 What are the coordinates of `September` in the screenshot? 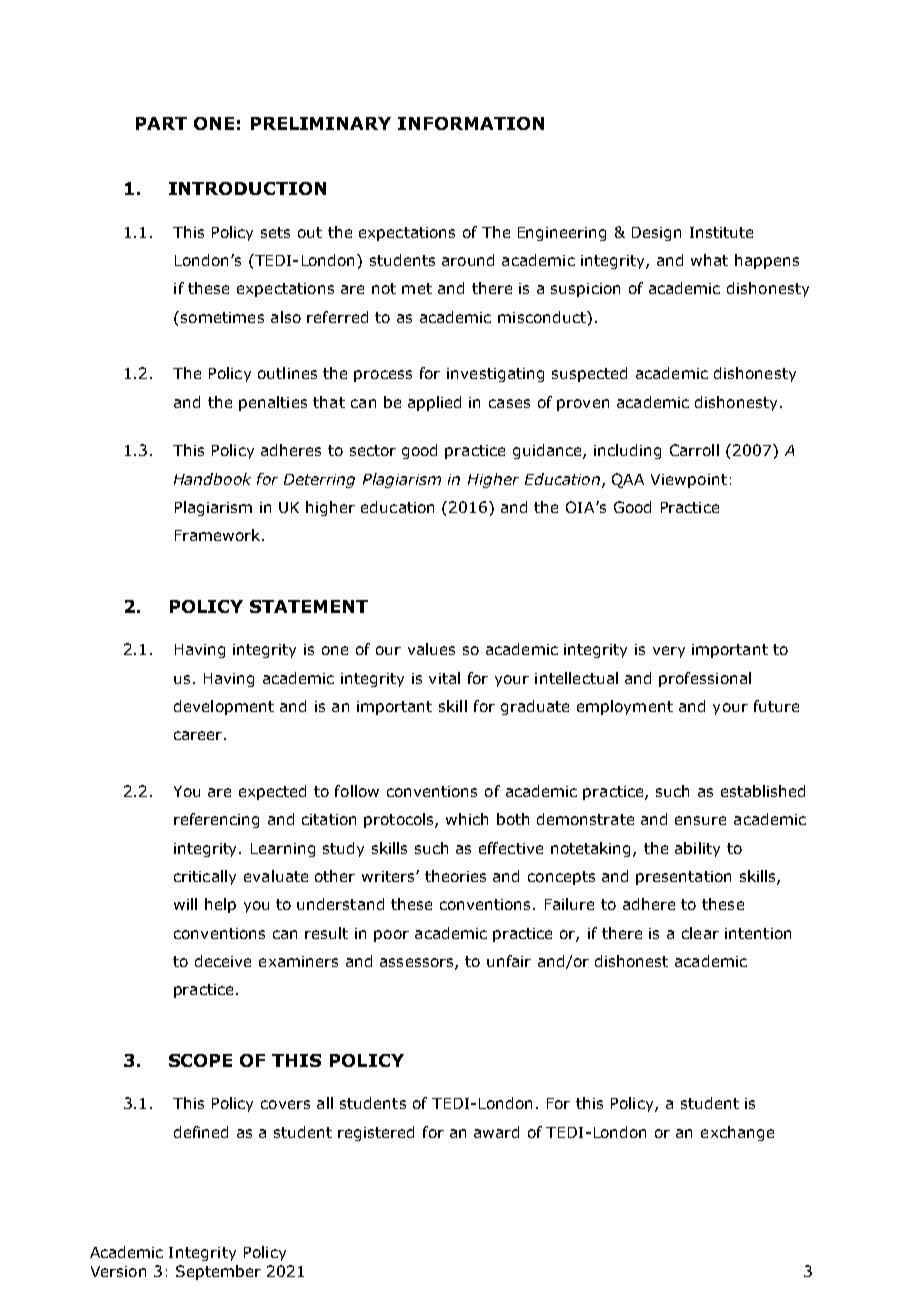 It's located at (218, 1272).
